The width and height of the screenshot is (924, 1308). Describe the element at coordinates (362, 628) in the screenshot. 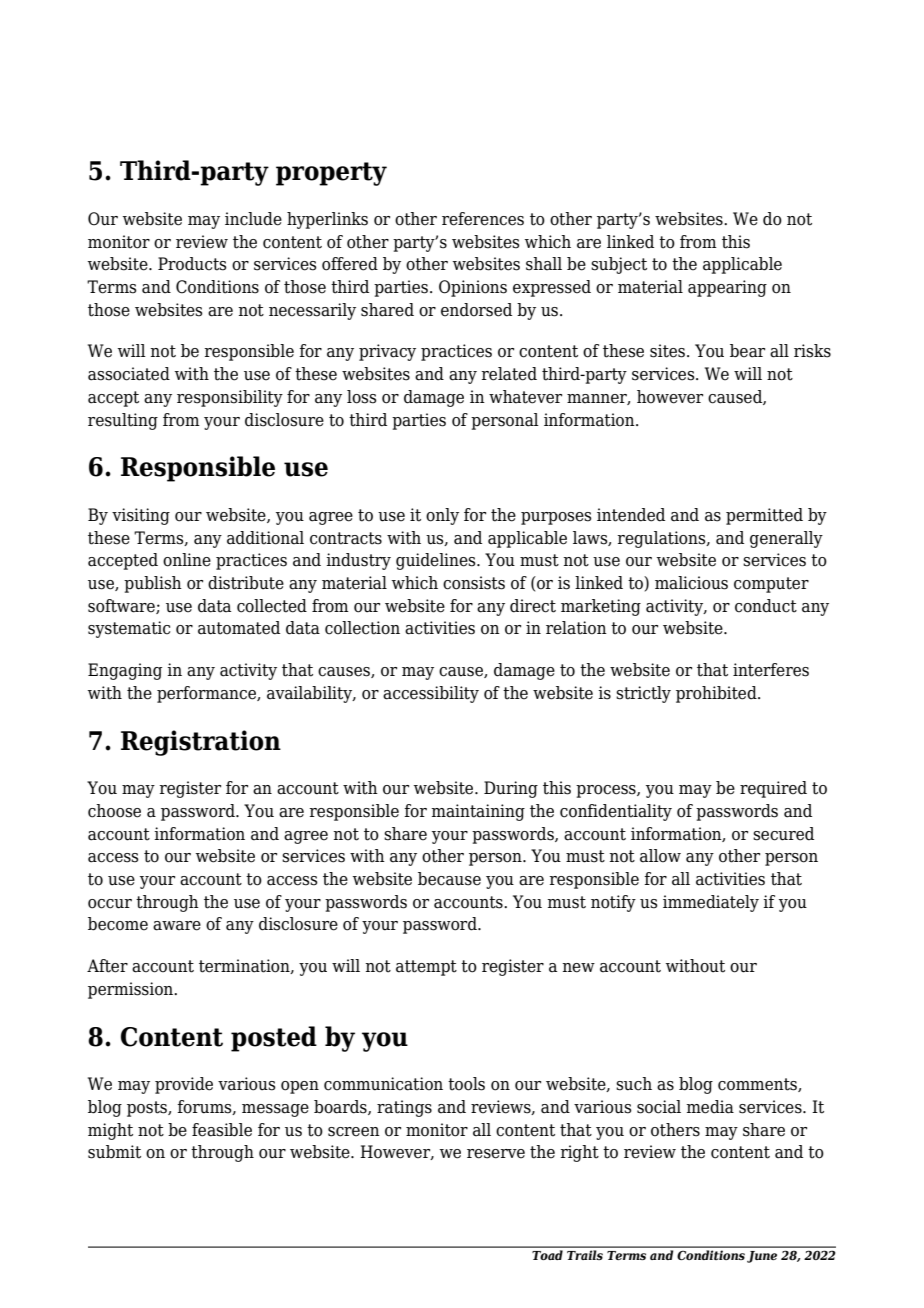

I see `collection` at that location.
